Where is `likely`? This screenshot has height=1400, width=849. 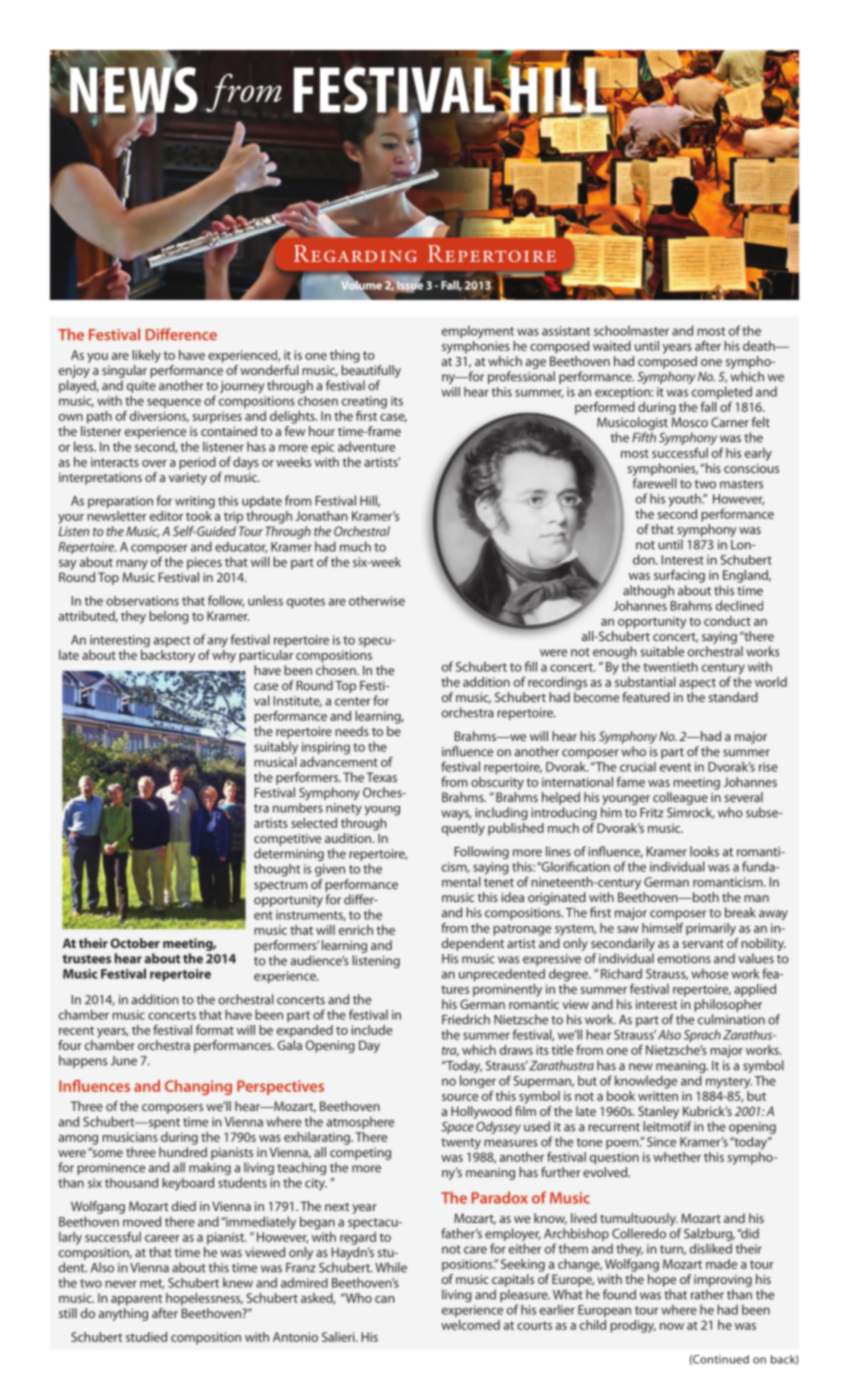
likely is located at coordinates (146, 356).
